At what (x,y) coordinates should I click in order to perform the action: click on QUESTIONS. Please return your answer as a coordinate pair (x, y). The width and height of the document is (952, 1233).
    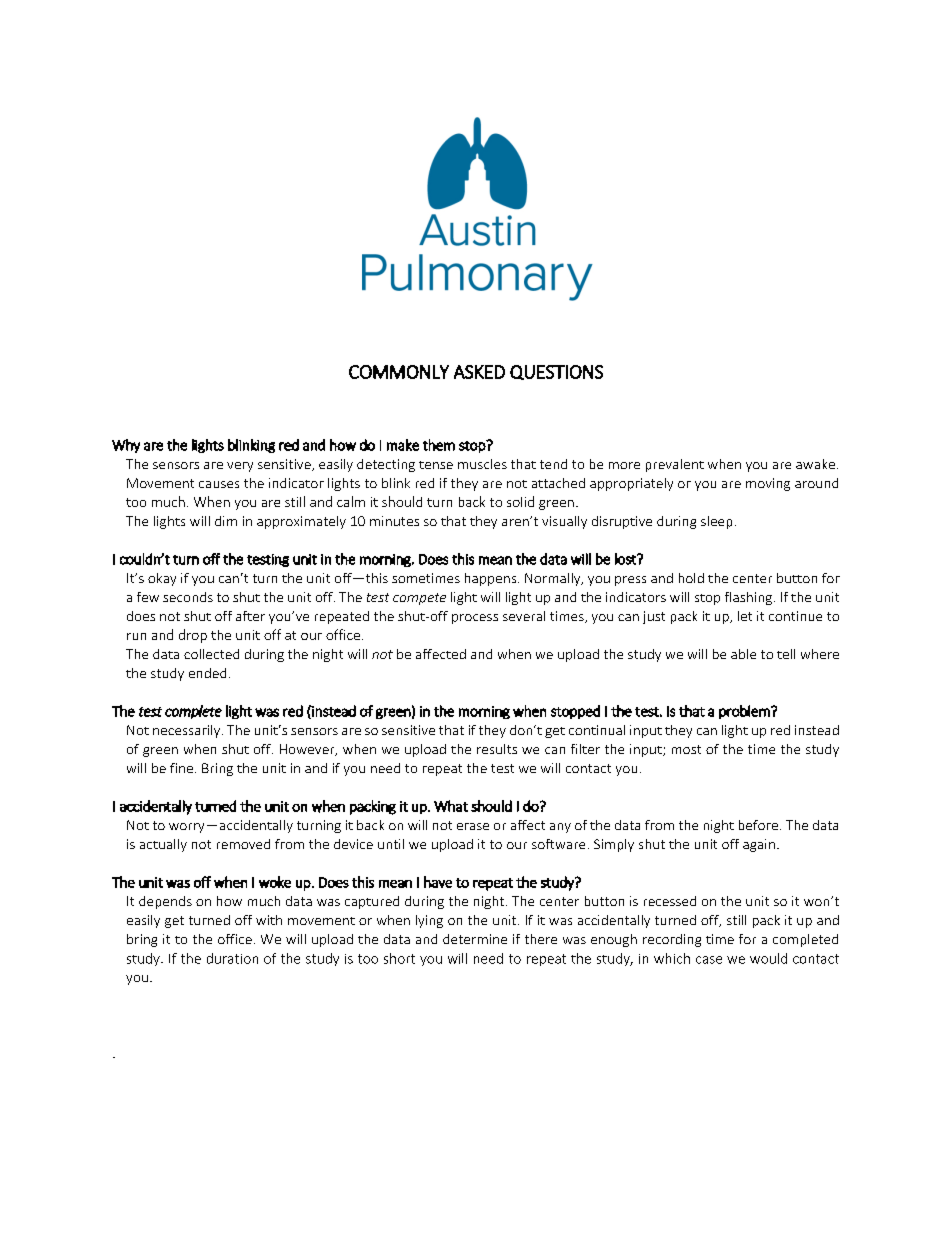
    Looking at the image, I should click on (556, 372).
